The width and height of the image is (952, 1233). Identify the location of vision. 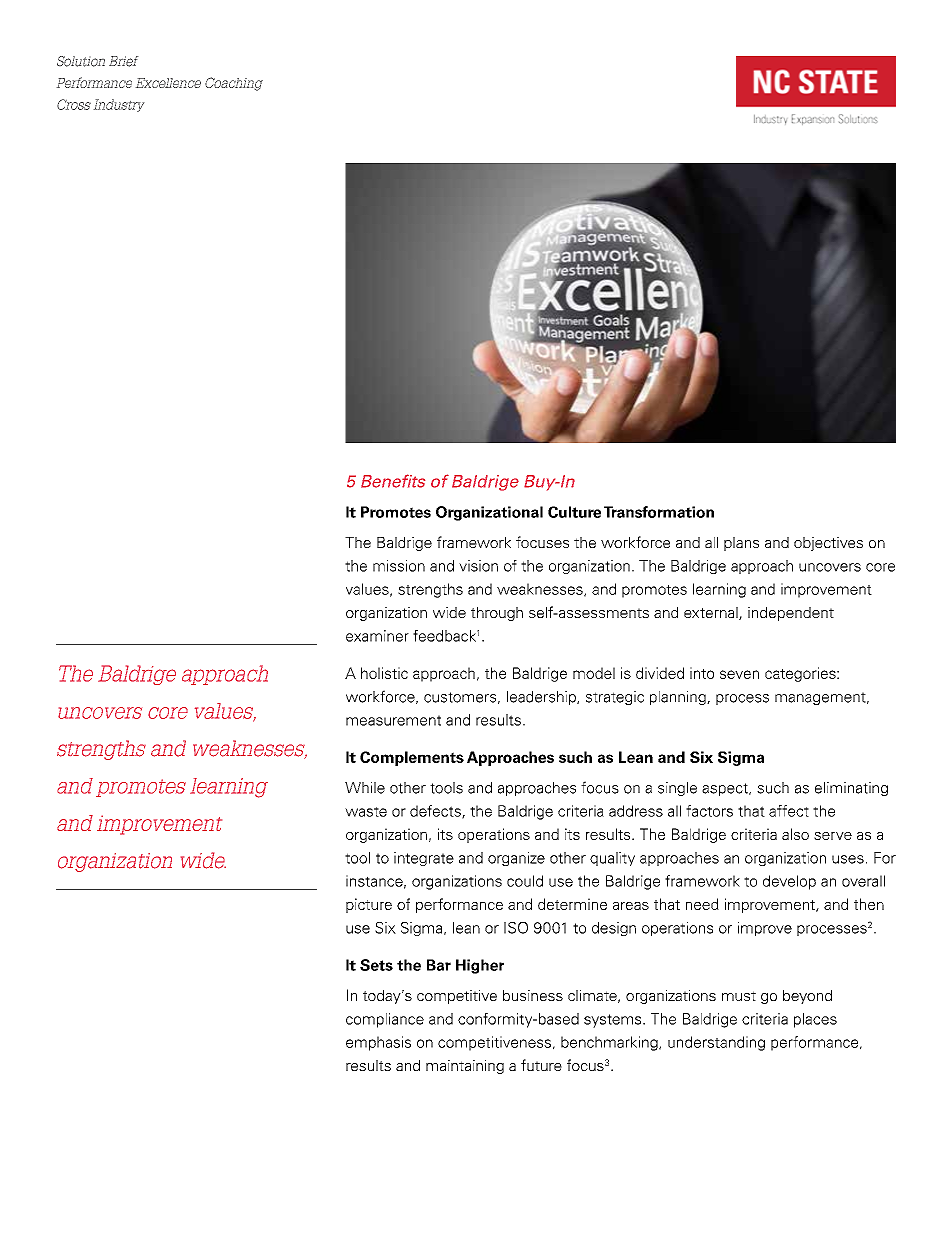
(478, 566).
